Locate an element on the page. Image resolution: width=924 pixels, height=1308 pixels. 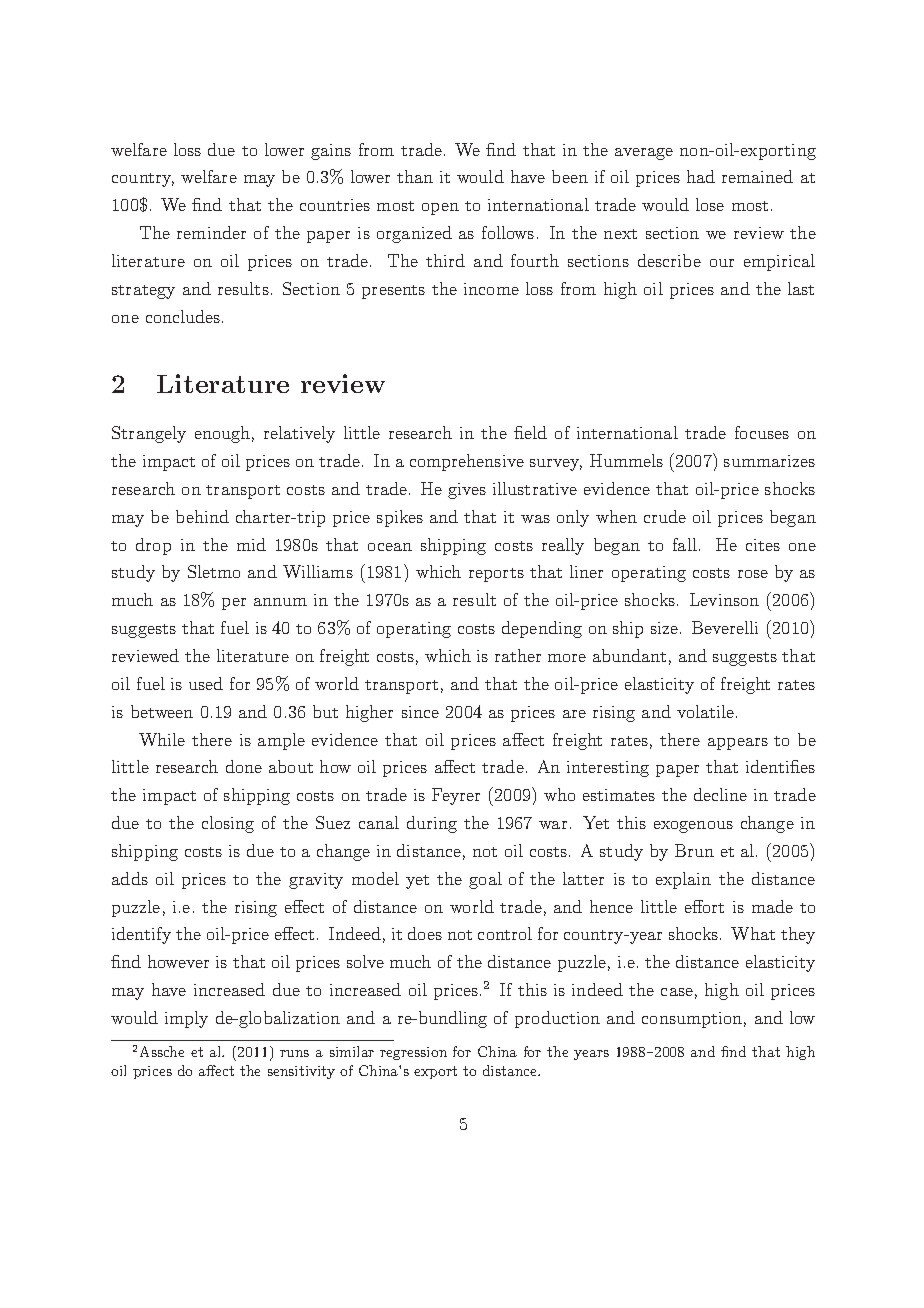
field is located at coordinates (530, 432).
